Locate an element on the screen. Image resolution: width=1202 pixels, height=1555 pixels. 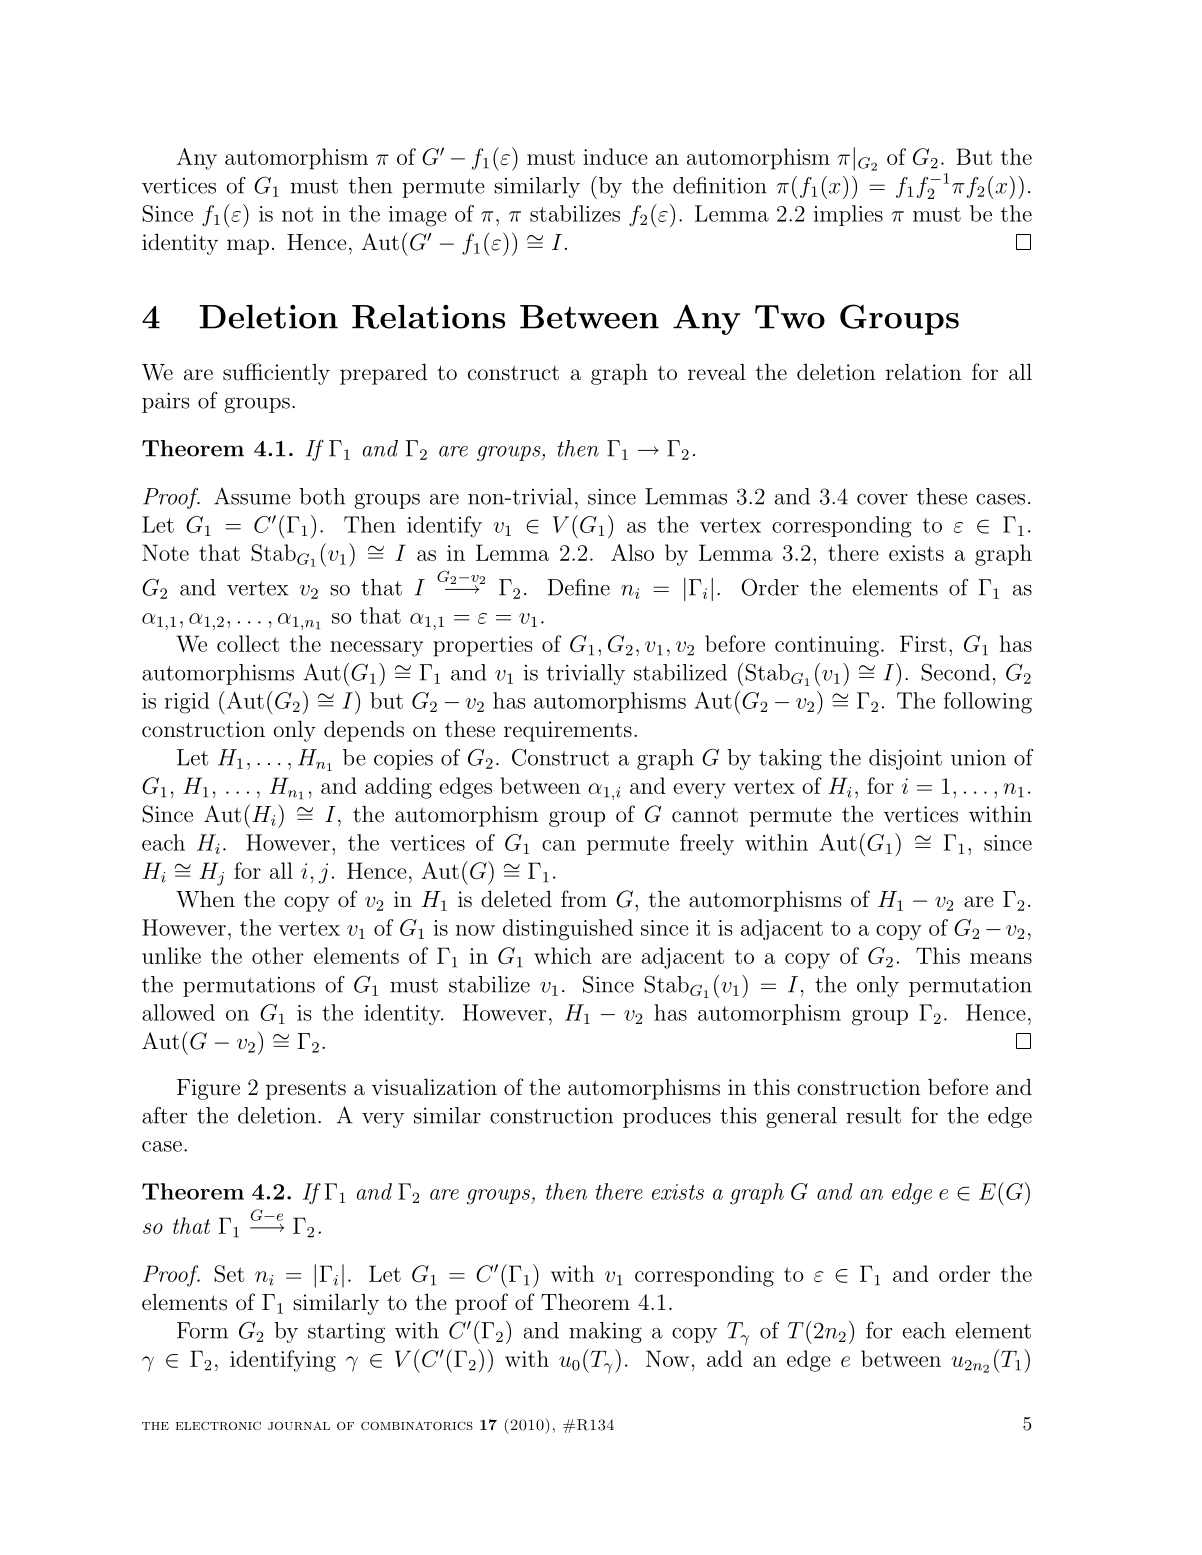
implies is located at coordinates (848, 215).
